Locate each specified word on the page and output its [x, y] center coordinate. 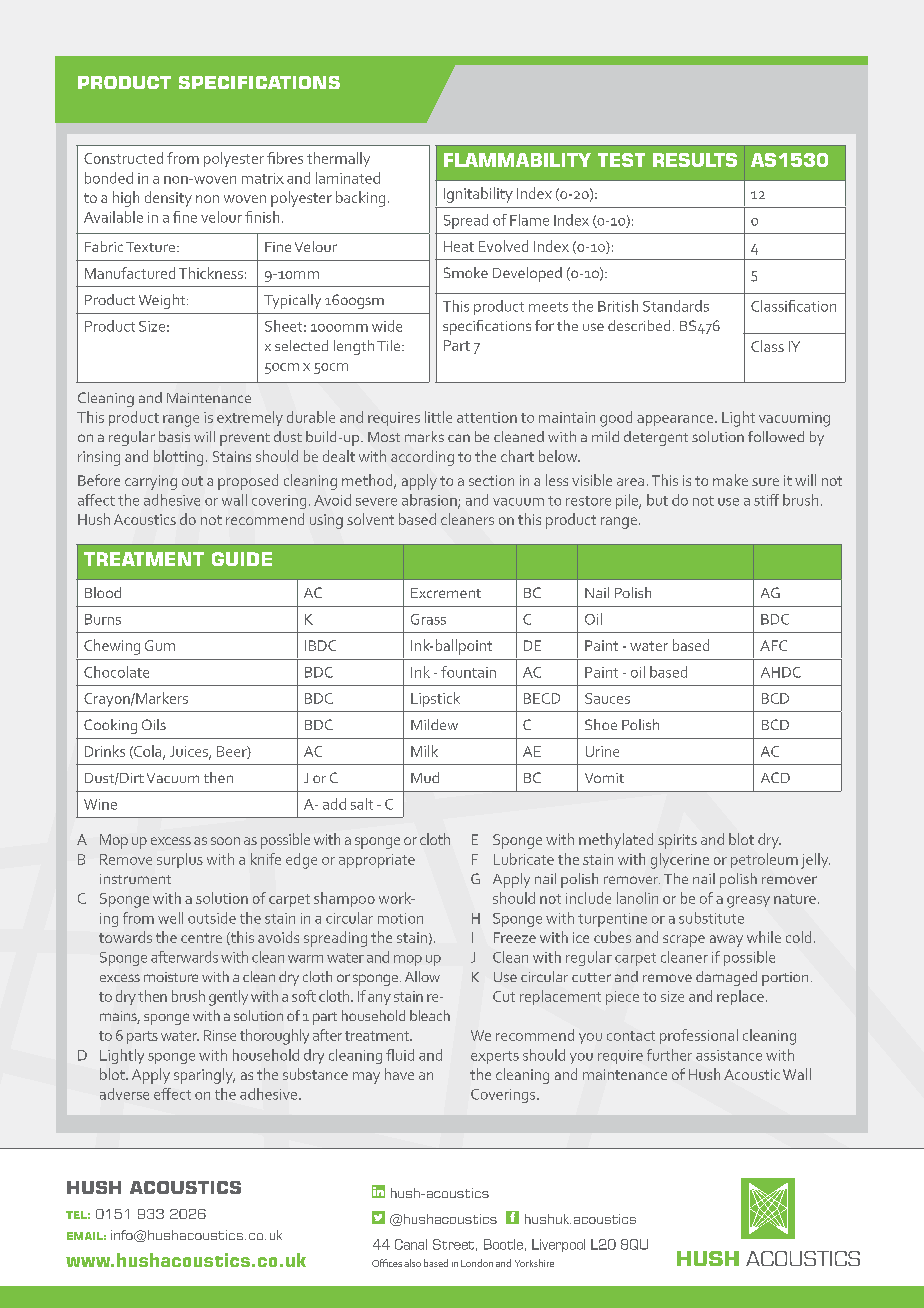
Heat [459, 246]
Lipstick [435, 699]
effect [172, 1094]
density [168, 199]
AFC [773, 645]
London [477, 1263]
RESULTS [695, 160]
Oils [154, 724]
